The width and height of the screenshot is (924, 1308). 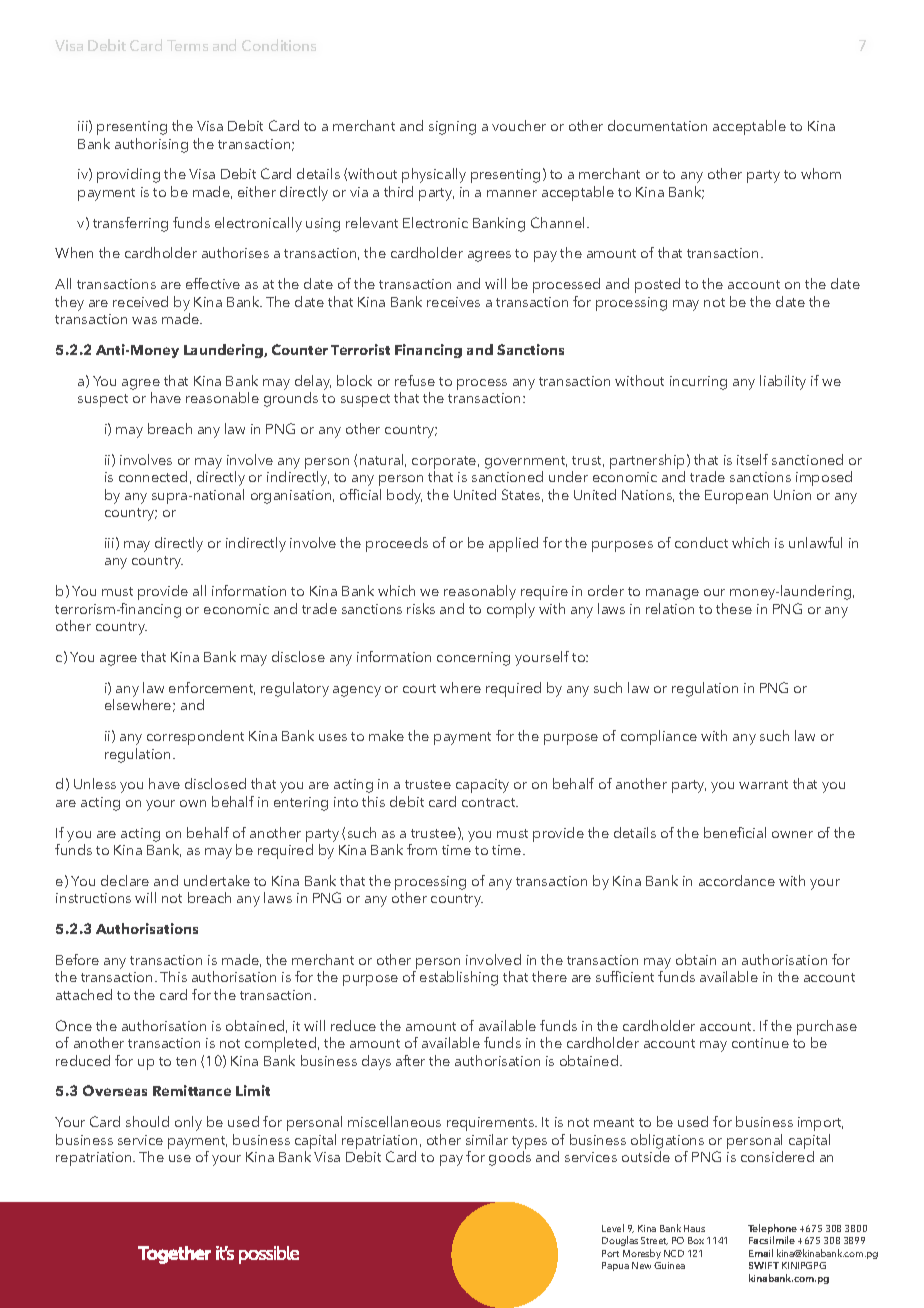 I want to click on authorising, so click(x=151, y=145).
